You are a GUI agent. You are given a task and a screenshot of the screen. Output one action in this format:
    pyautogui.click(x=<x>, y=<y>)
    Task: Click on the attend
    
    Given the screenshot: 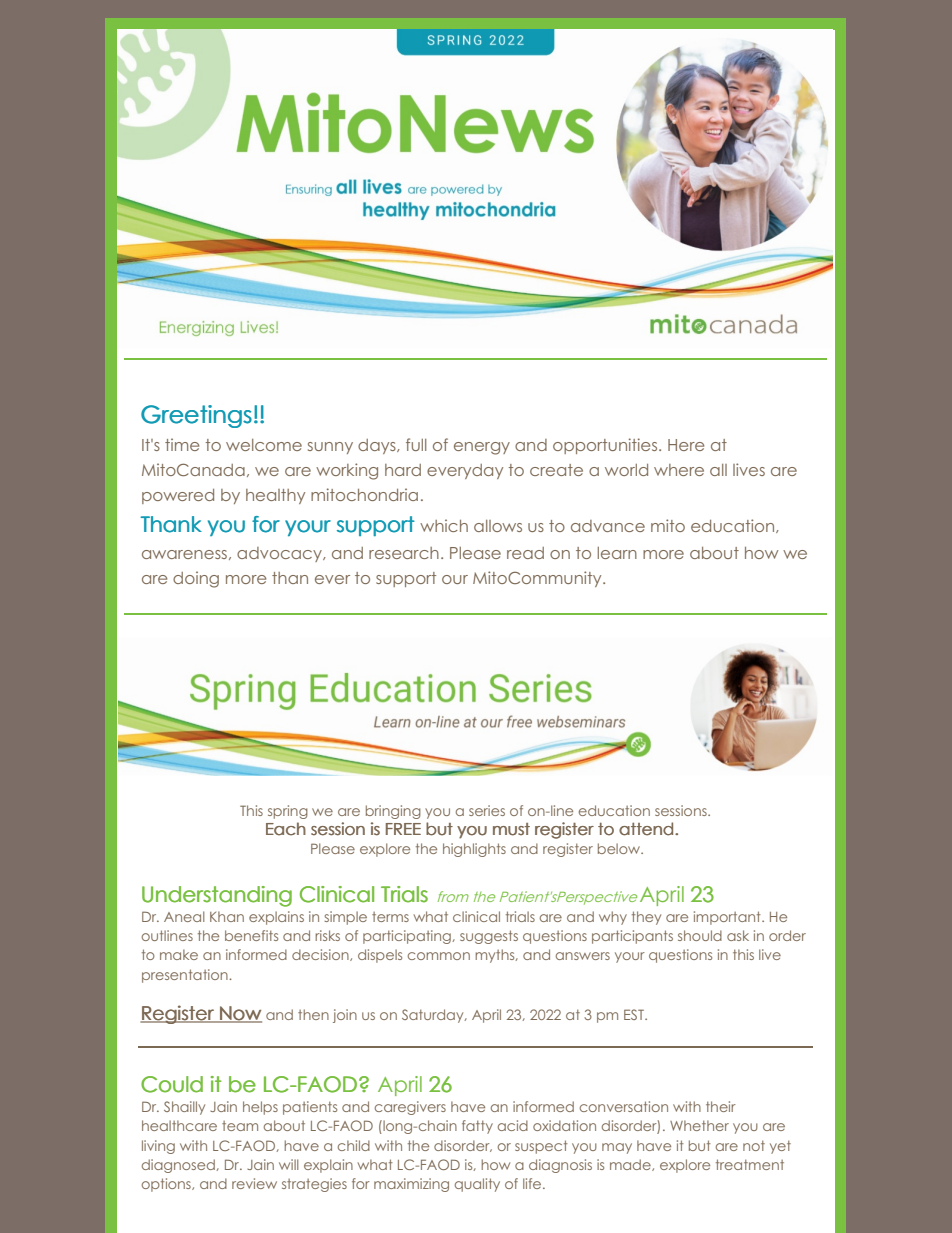 What is the action you would take?
    pyautogui.click(x=646, y=829)
